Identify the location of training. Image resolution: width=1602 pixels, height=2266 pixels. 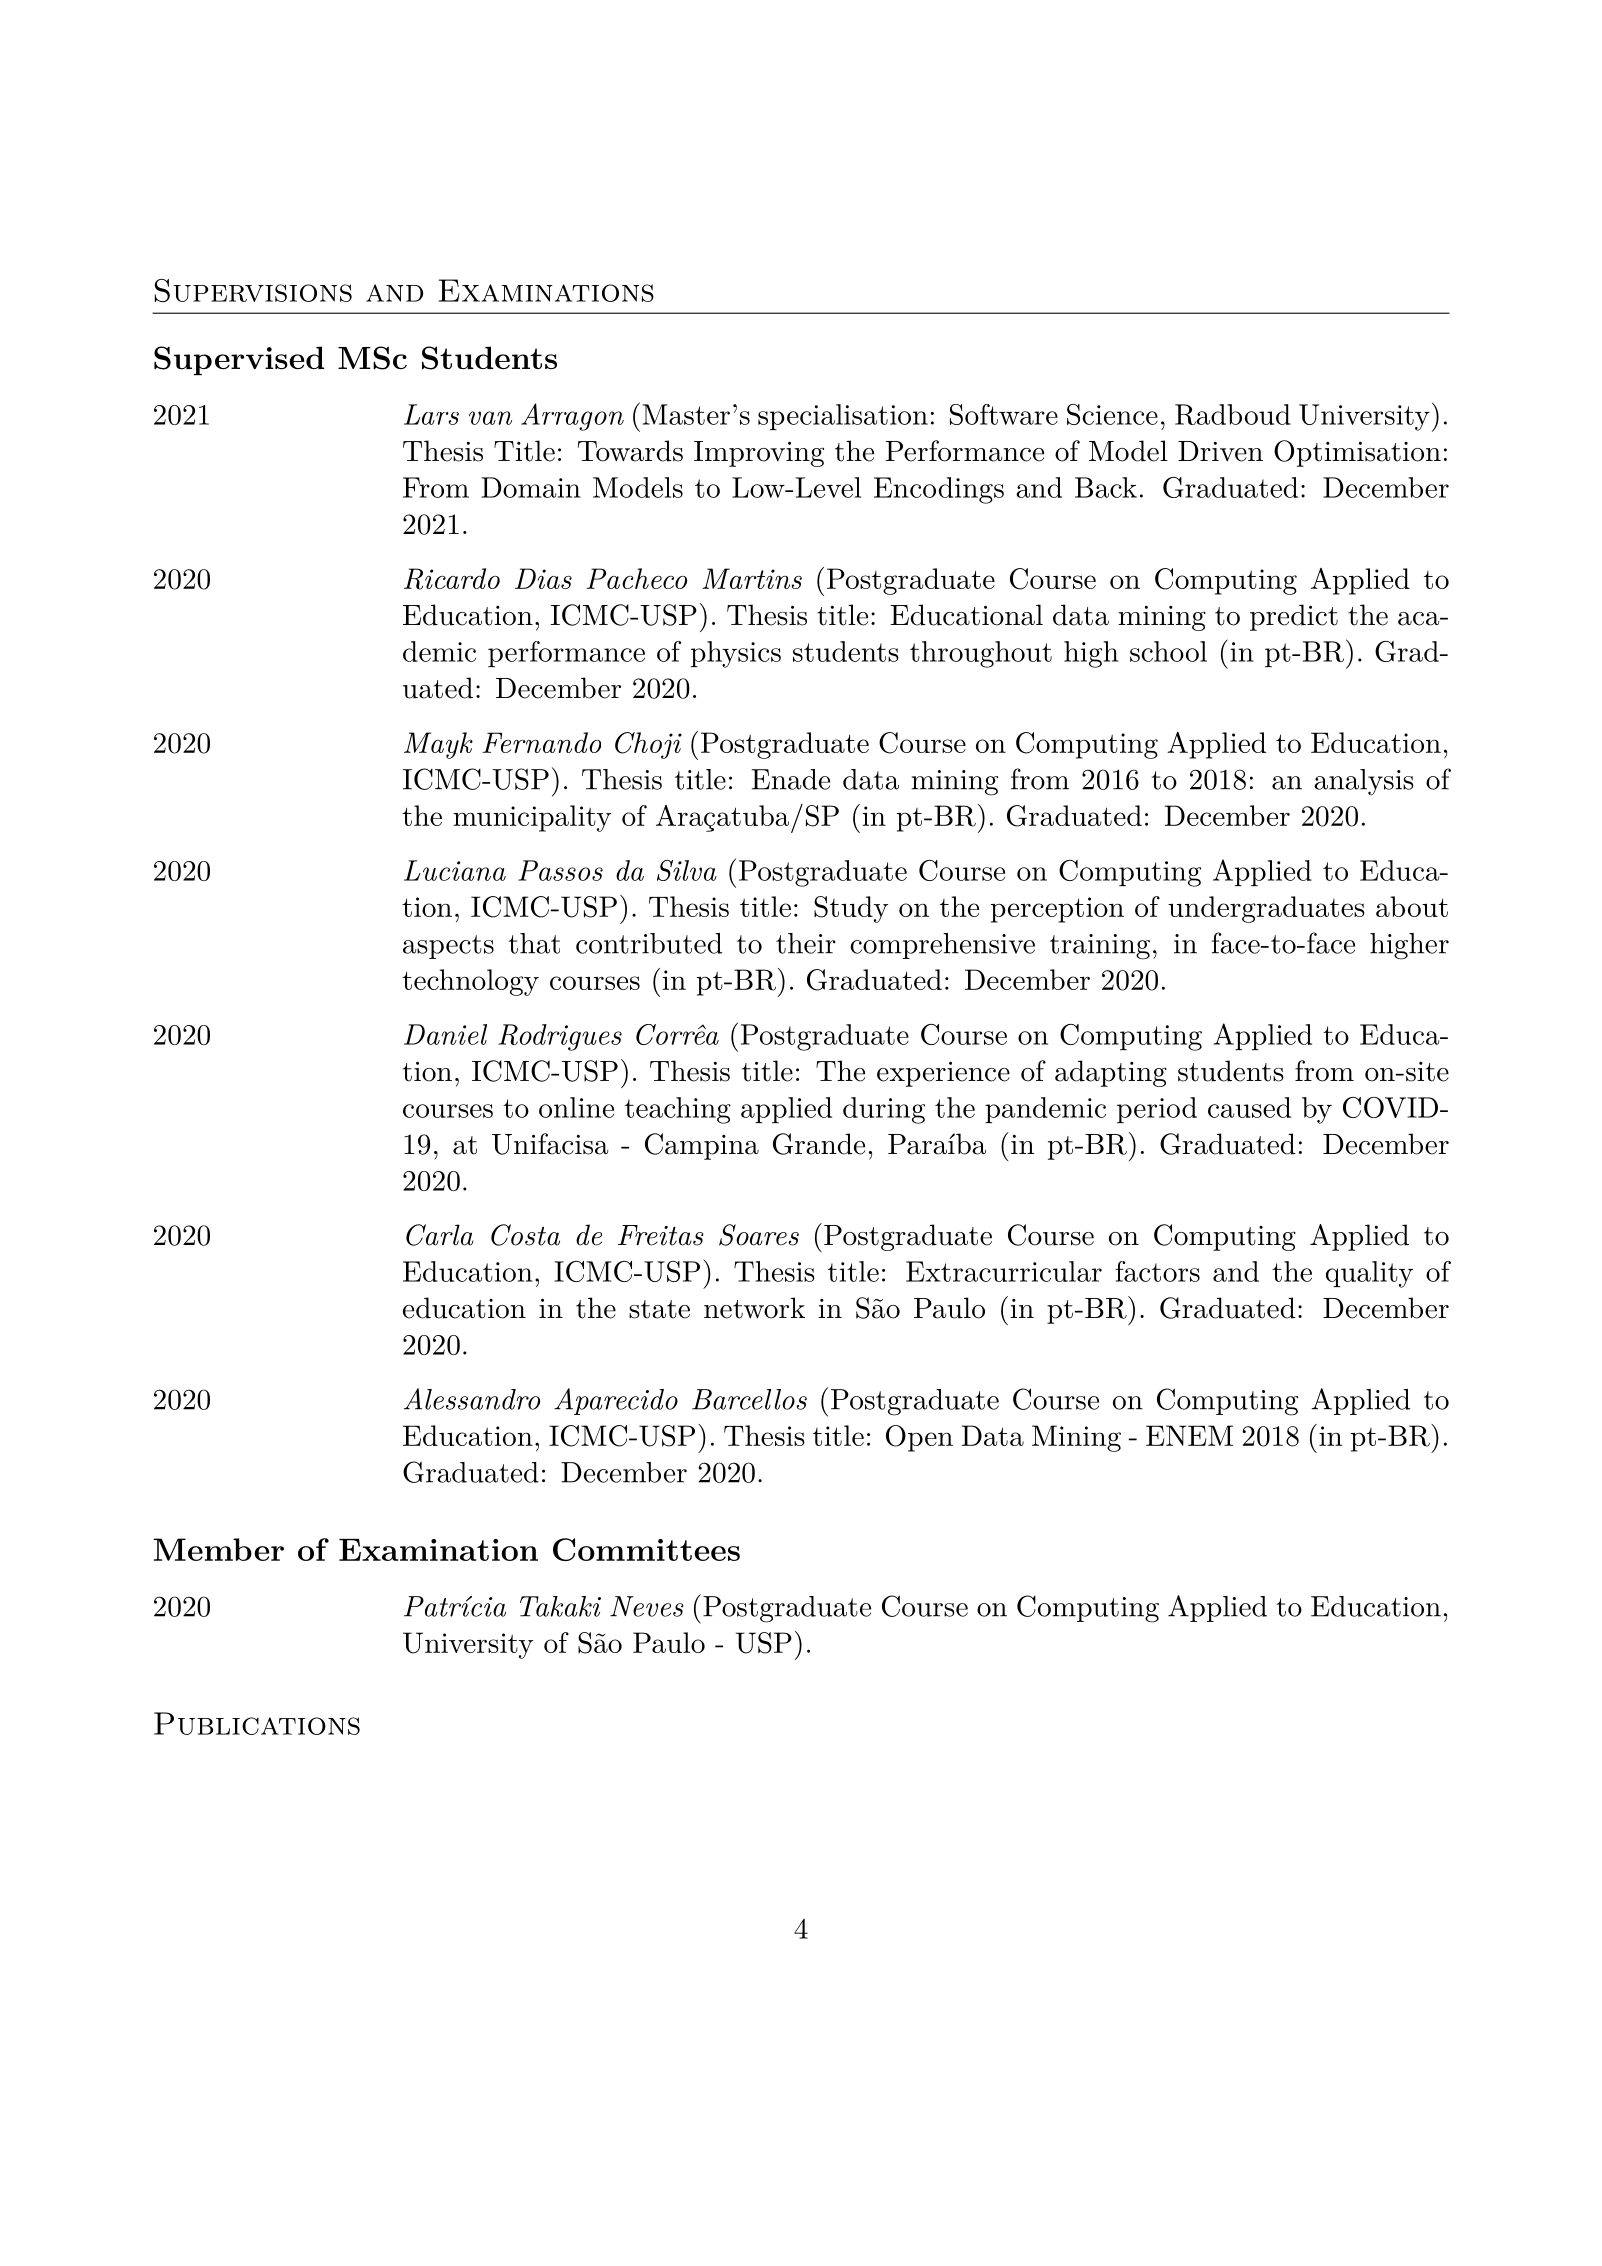
(1100, 947).
